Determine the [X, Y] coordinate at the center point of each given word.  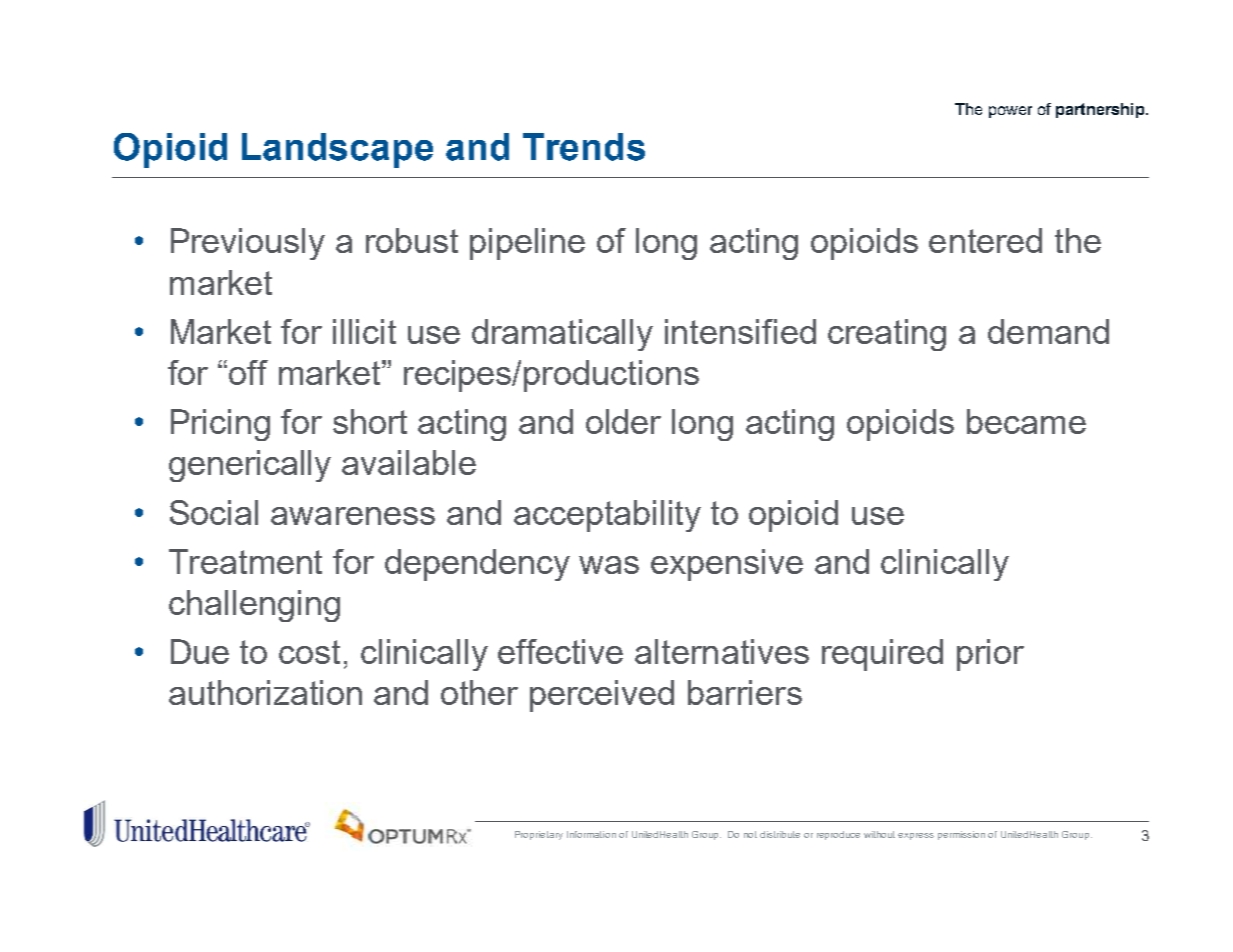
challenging [254, 606]
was [609, 565]
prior [990, 655]
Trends [584, 147]
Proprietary [539, 835]
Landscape [337, 150]
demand [1048, 331]
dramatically [562, 335]
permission [961, 835]
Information [591, 834]
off [248, 372]
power [1010, 112]
